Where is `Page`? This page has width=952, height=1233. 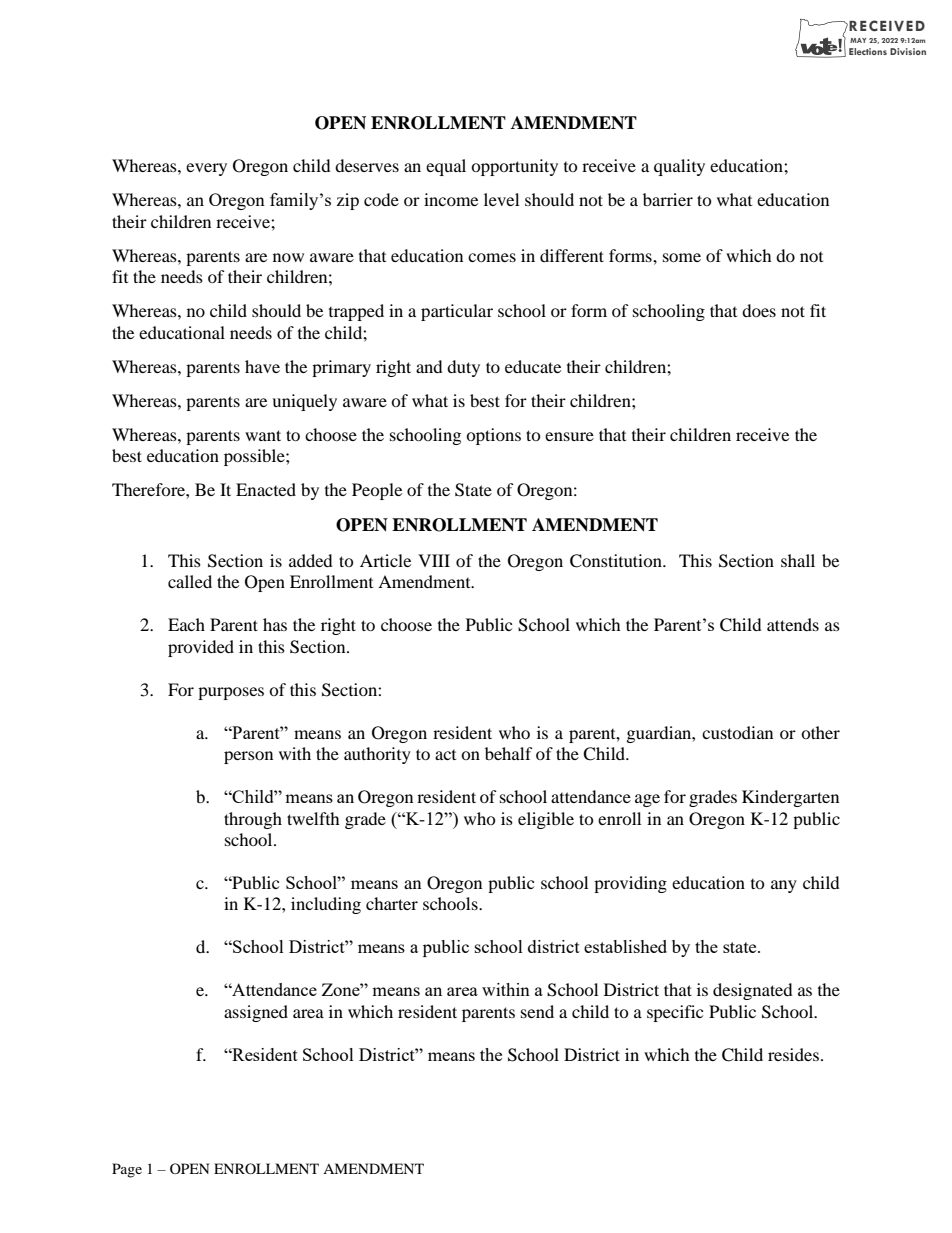
Page is located at coordinates (127, 1170).
